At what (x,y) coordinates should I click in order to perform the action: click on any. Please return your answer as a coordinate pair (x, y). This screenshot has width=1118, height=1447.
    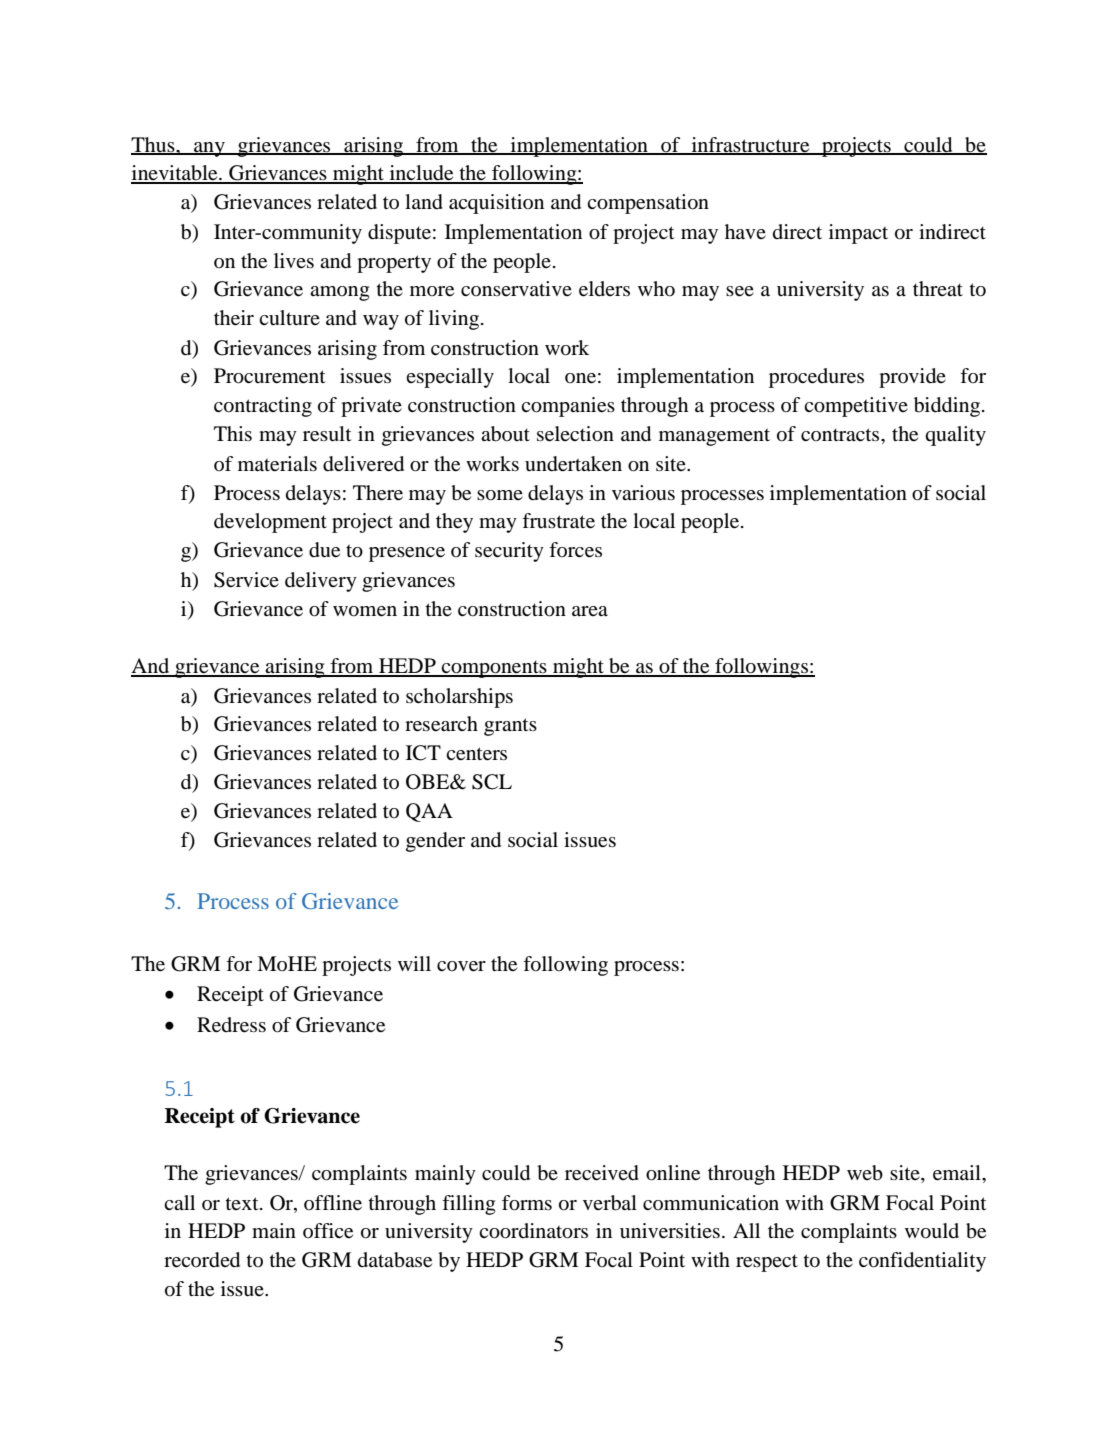
    Looking at the image, I should click on (209, 149).
